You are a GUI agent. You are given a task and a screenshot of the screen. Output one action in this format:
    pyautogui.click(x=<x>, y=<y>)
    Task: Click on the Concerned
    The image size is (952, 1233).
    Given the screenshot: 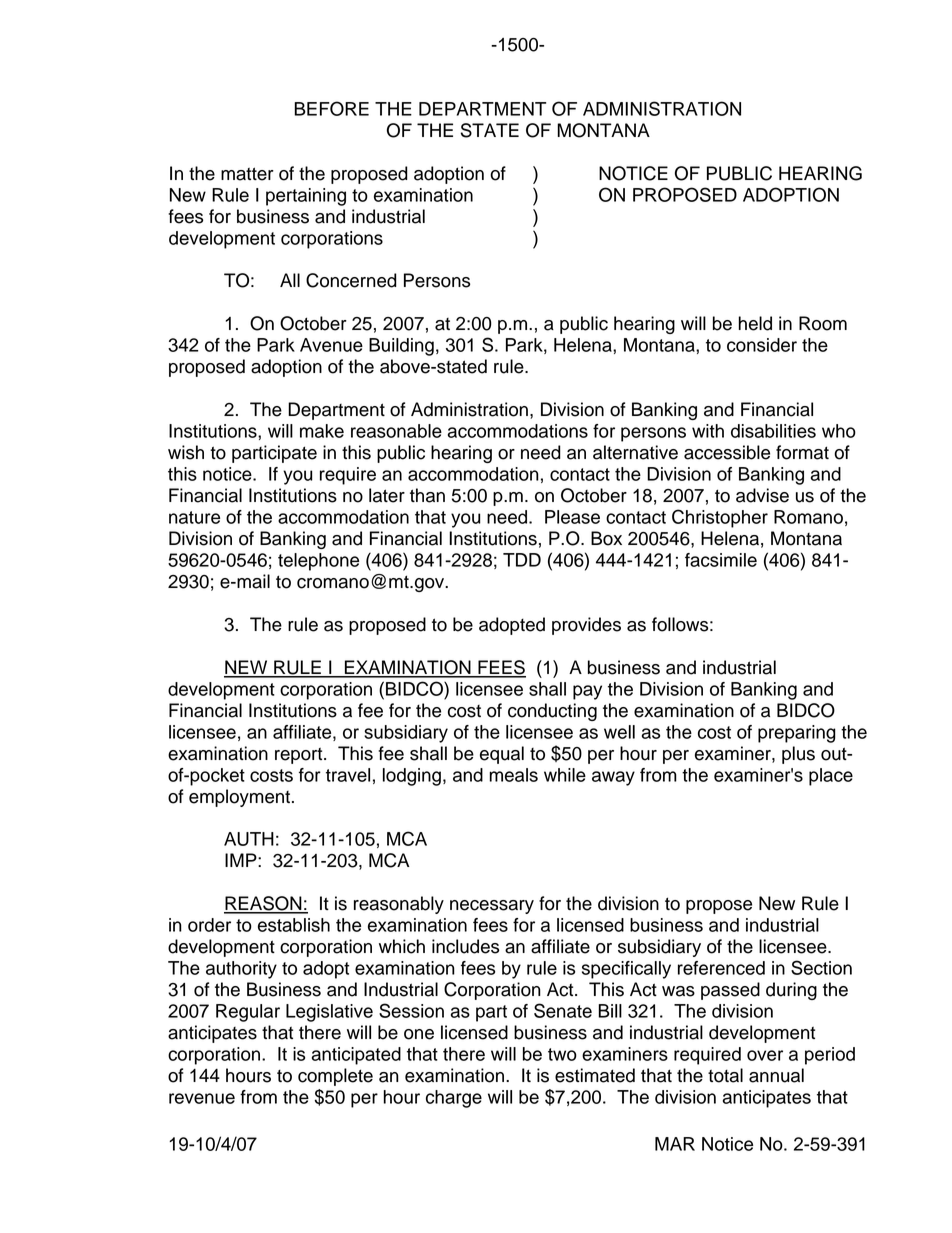 What is the action you would take?
    pyautogui.click(x=351, y=280)
